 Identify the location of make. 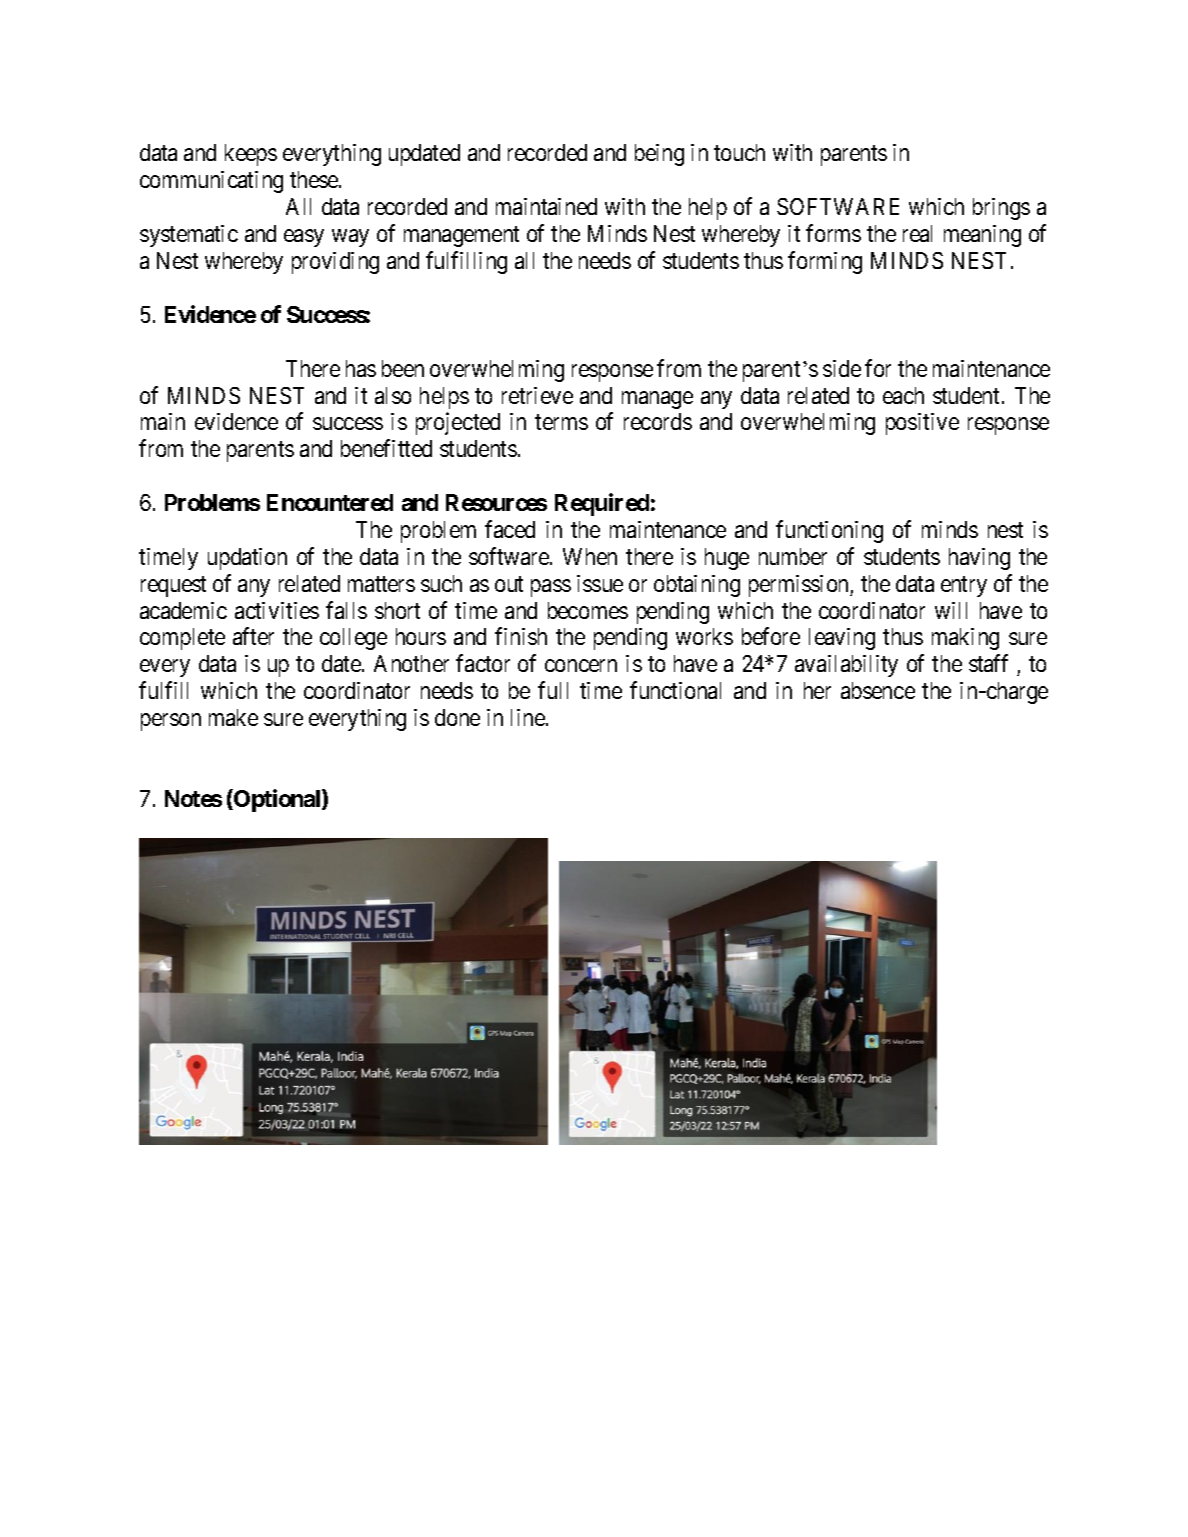
(233, 717).
